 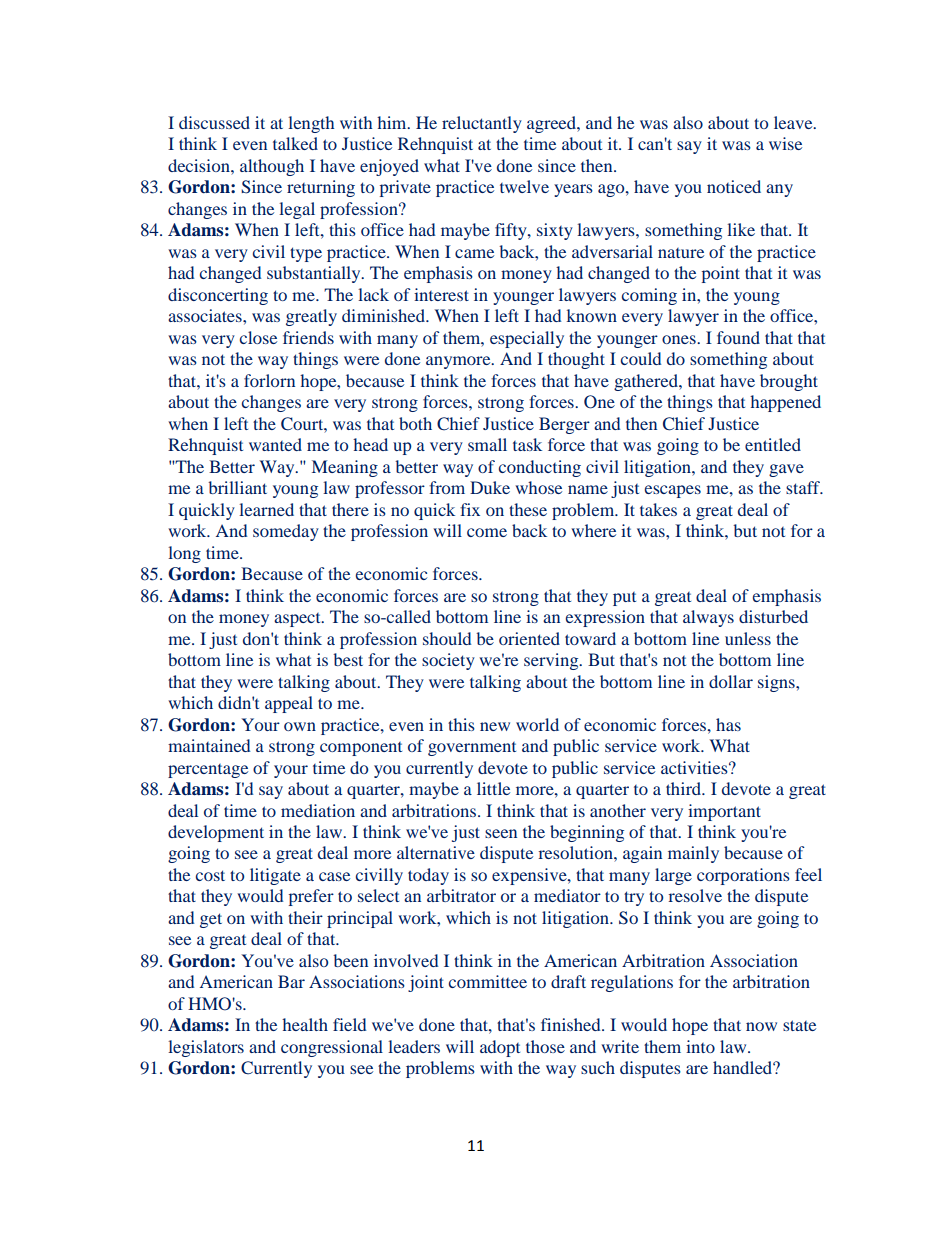 I want to click on wanted, so click(x=275, y=444).
